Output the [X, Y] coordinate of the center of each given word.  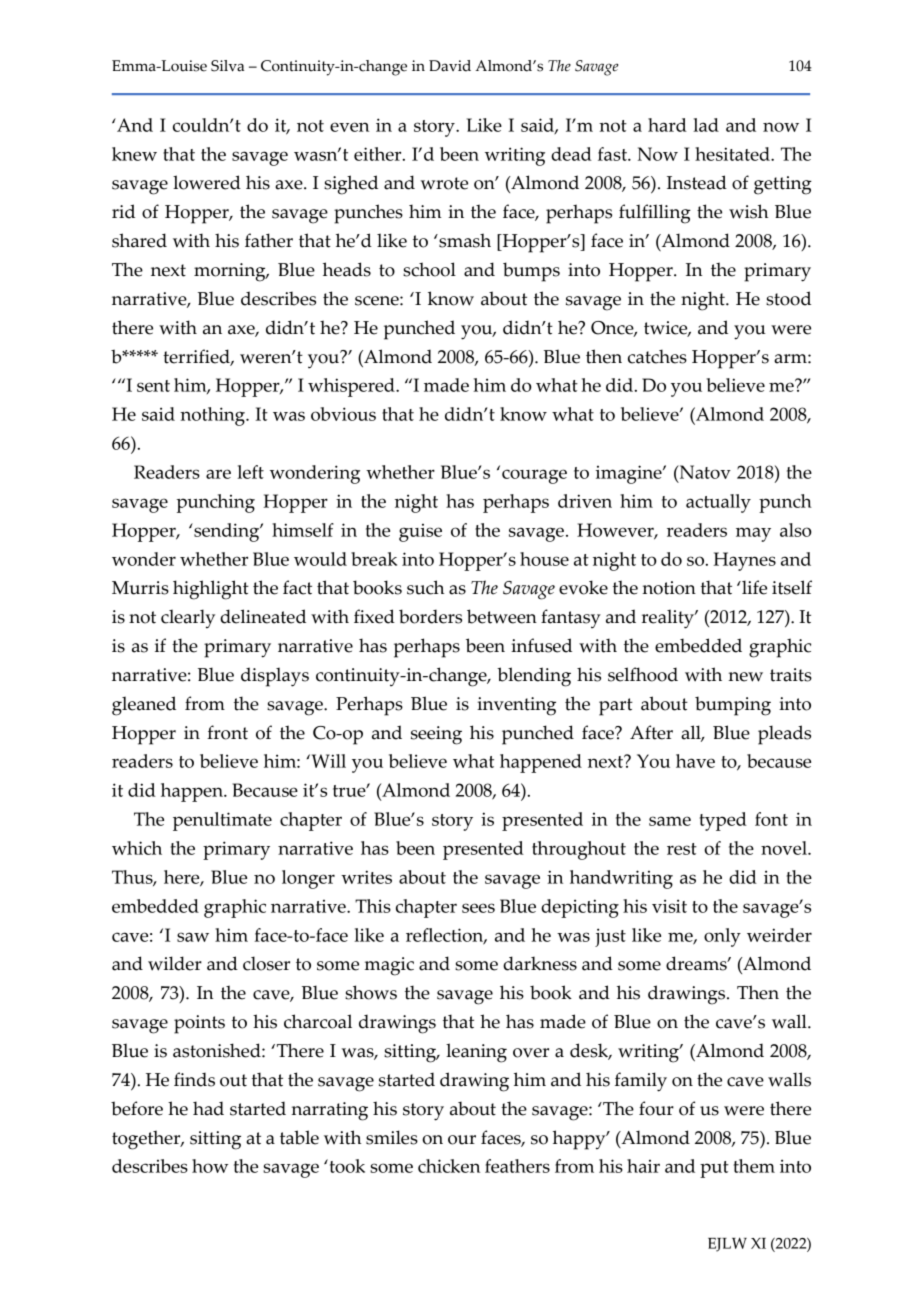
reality [669, 619]
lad [706, 125]
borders [430, 616]
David [450, 66]
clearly [188, 619]
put [714, 1169]
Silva [227, 66]
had [208, 1108]
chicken [449, 1166]
